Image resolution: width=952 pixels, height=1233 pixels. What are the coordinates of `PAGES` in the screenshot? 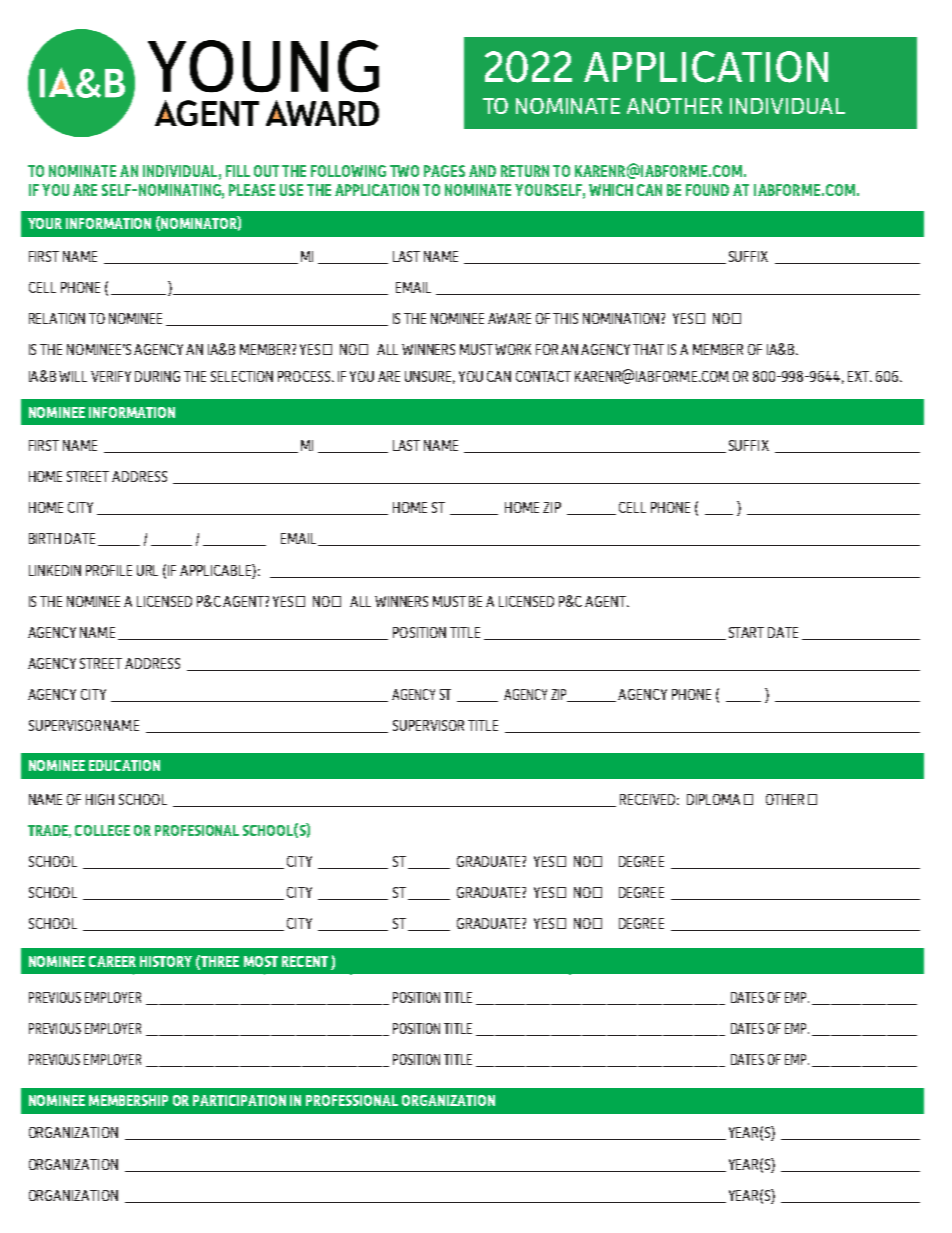 It's located at (444, 171).
